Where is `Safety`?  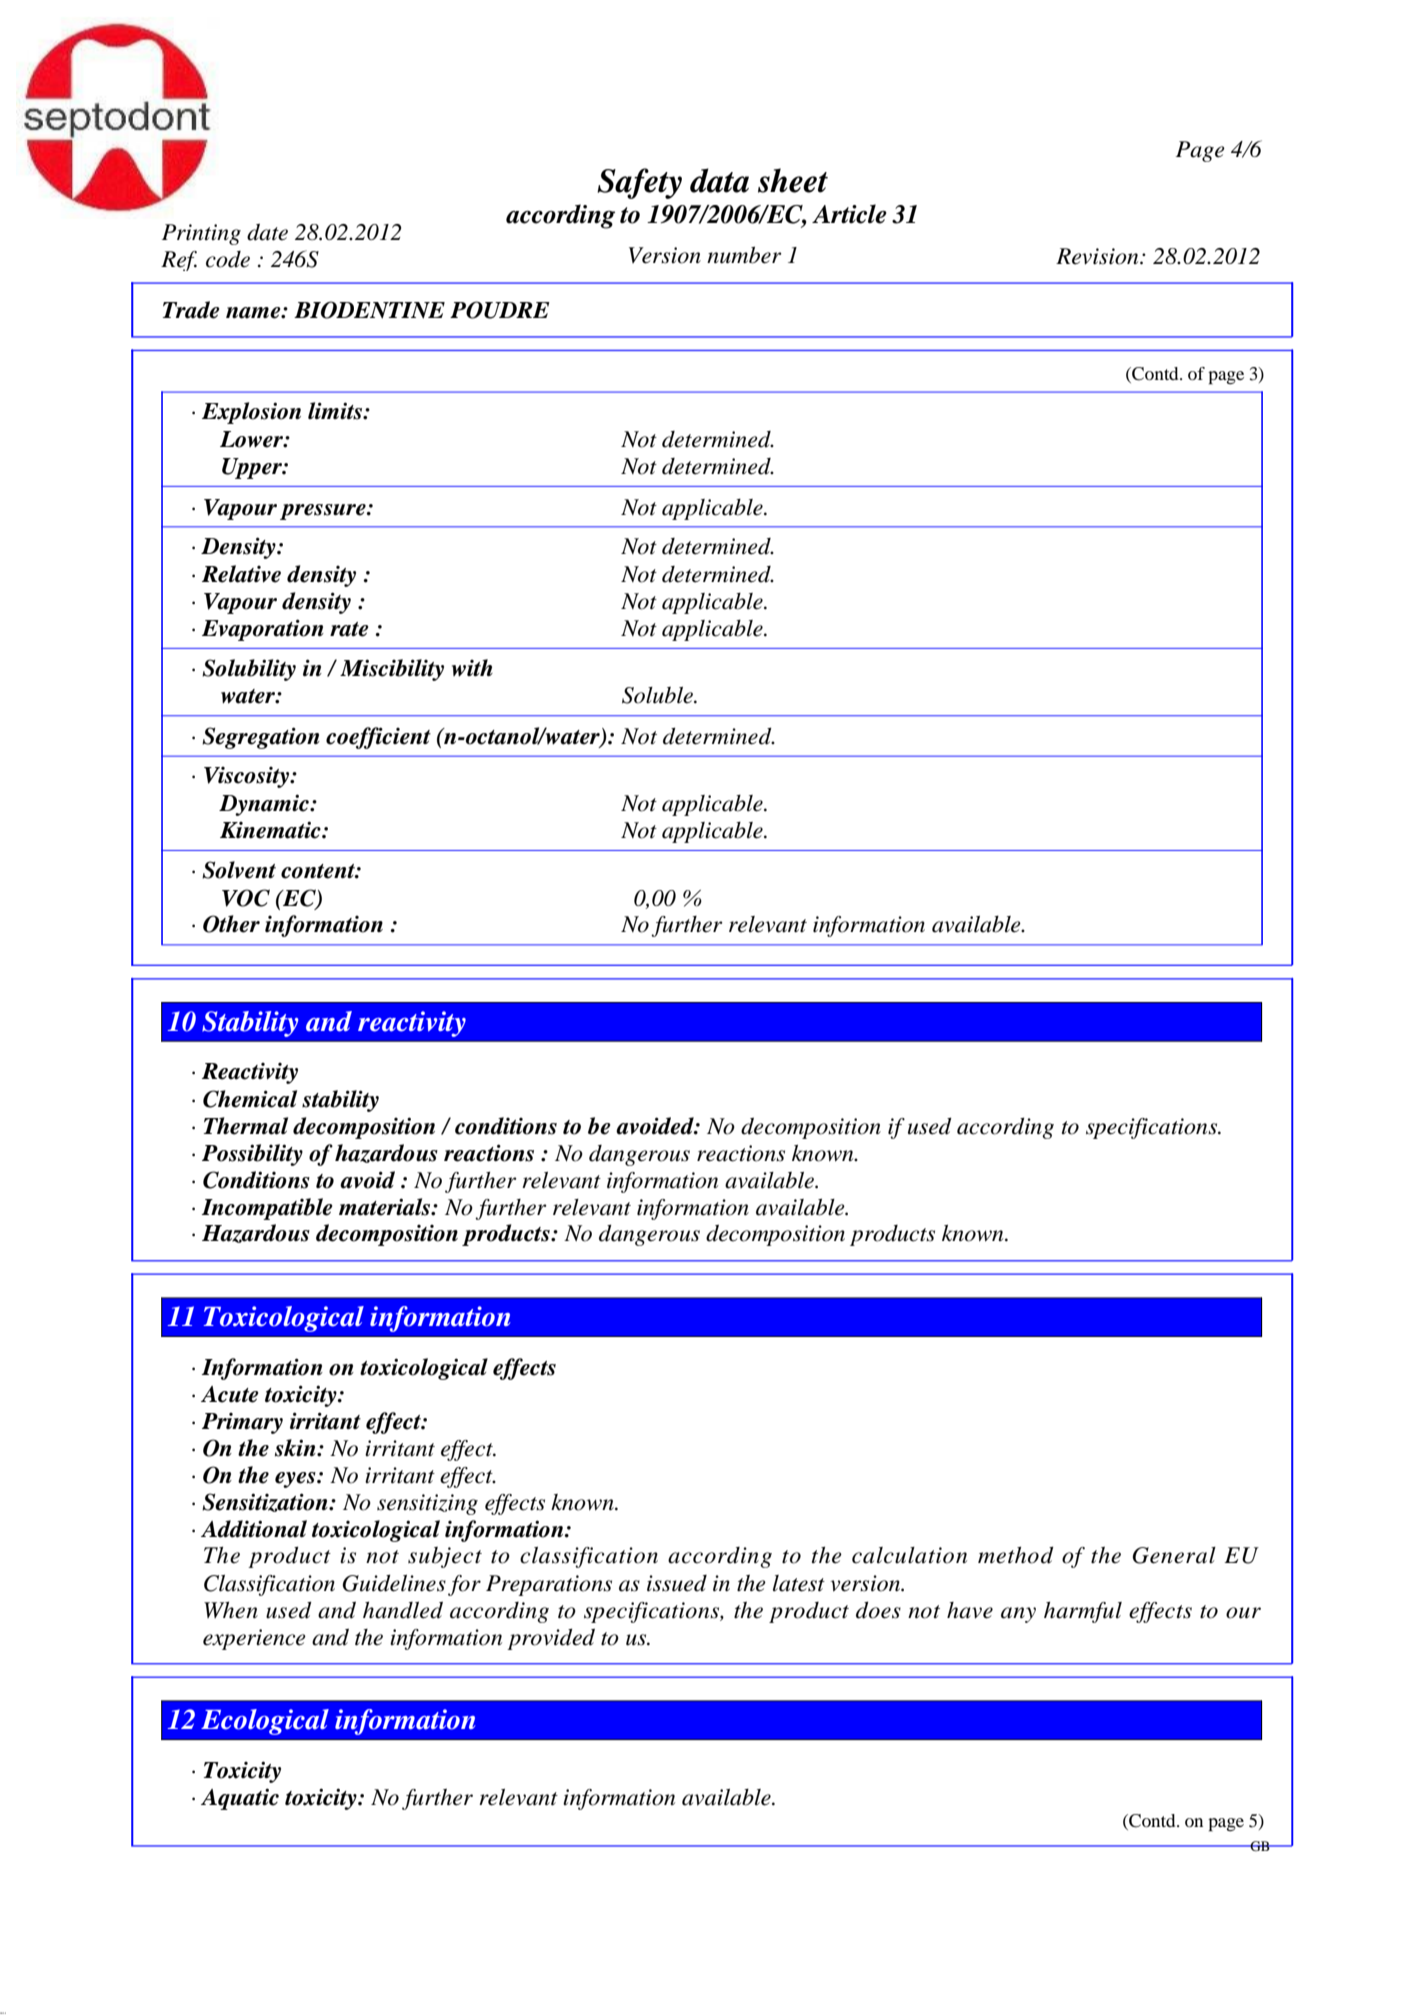
Safety is located at coordinates (639, 183).
